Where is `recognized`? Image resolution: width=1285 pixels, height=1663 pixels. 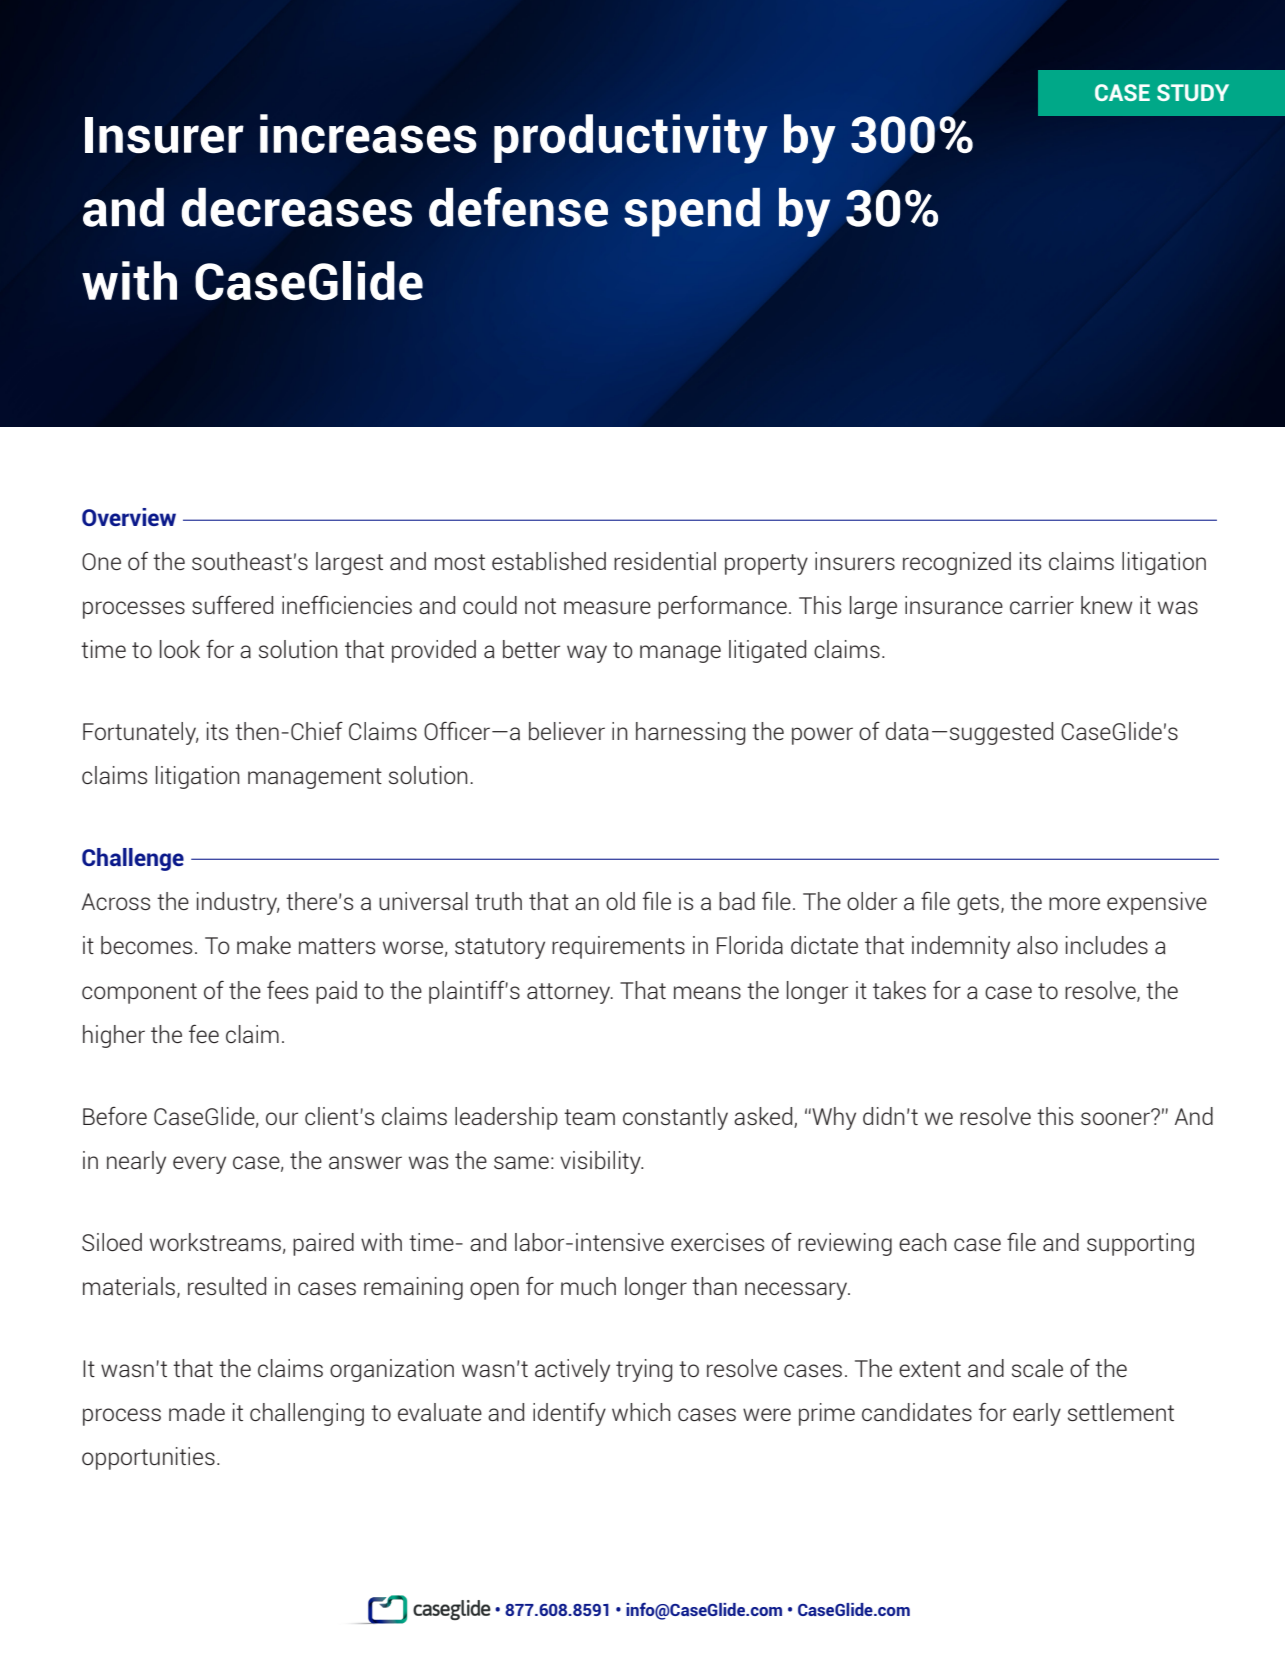 recognized is located at coordinates (957, 563).
